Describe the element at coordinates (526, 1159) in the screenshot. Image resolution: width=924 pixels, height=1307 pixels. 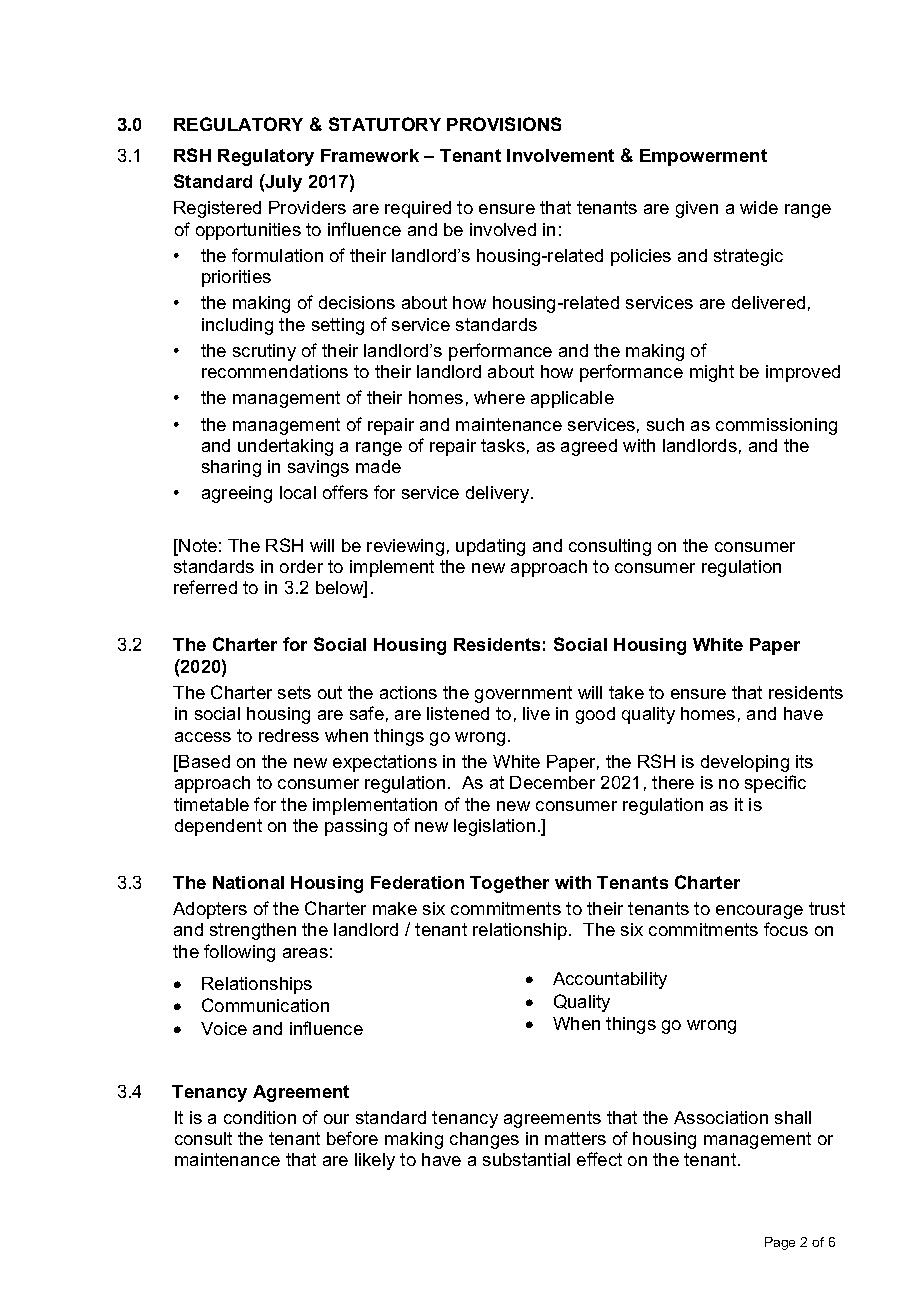
I see `substantial` at that location.
